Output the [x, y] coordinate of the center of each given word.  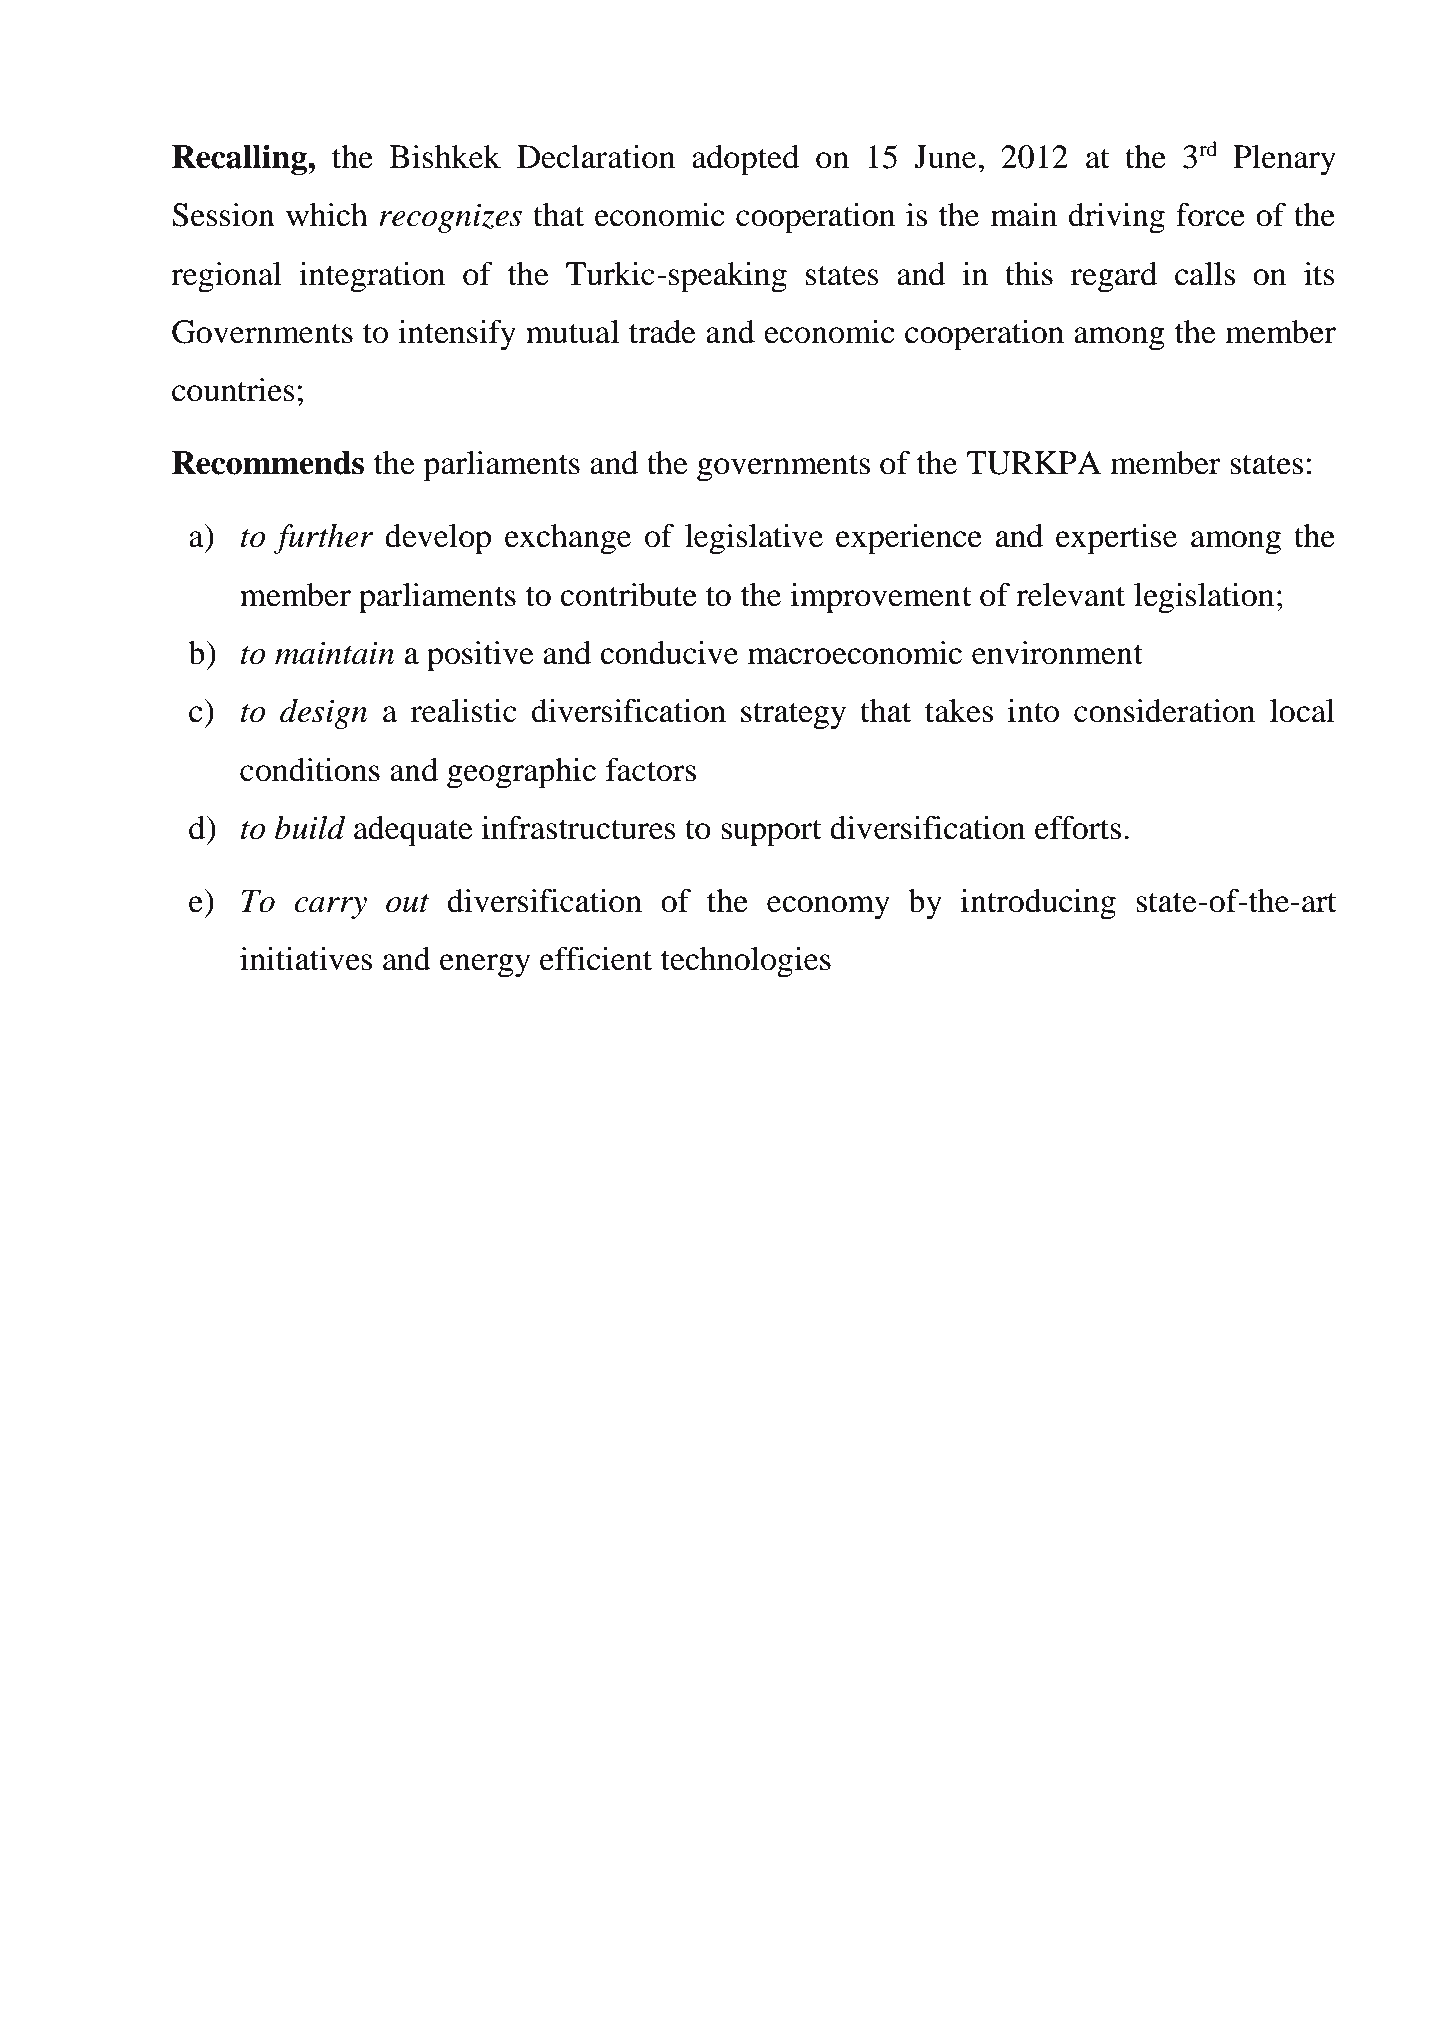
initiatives [306, 959]
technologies [746, 962]
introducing [1038, 904]
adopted [745, 160]
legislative [754, 539]
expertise [1116, 539]
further [323, 539]
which [327, 215]
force [1210, 215]
